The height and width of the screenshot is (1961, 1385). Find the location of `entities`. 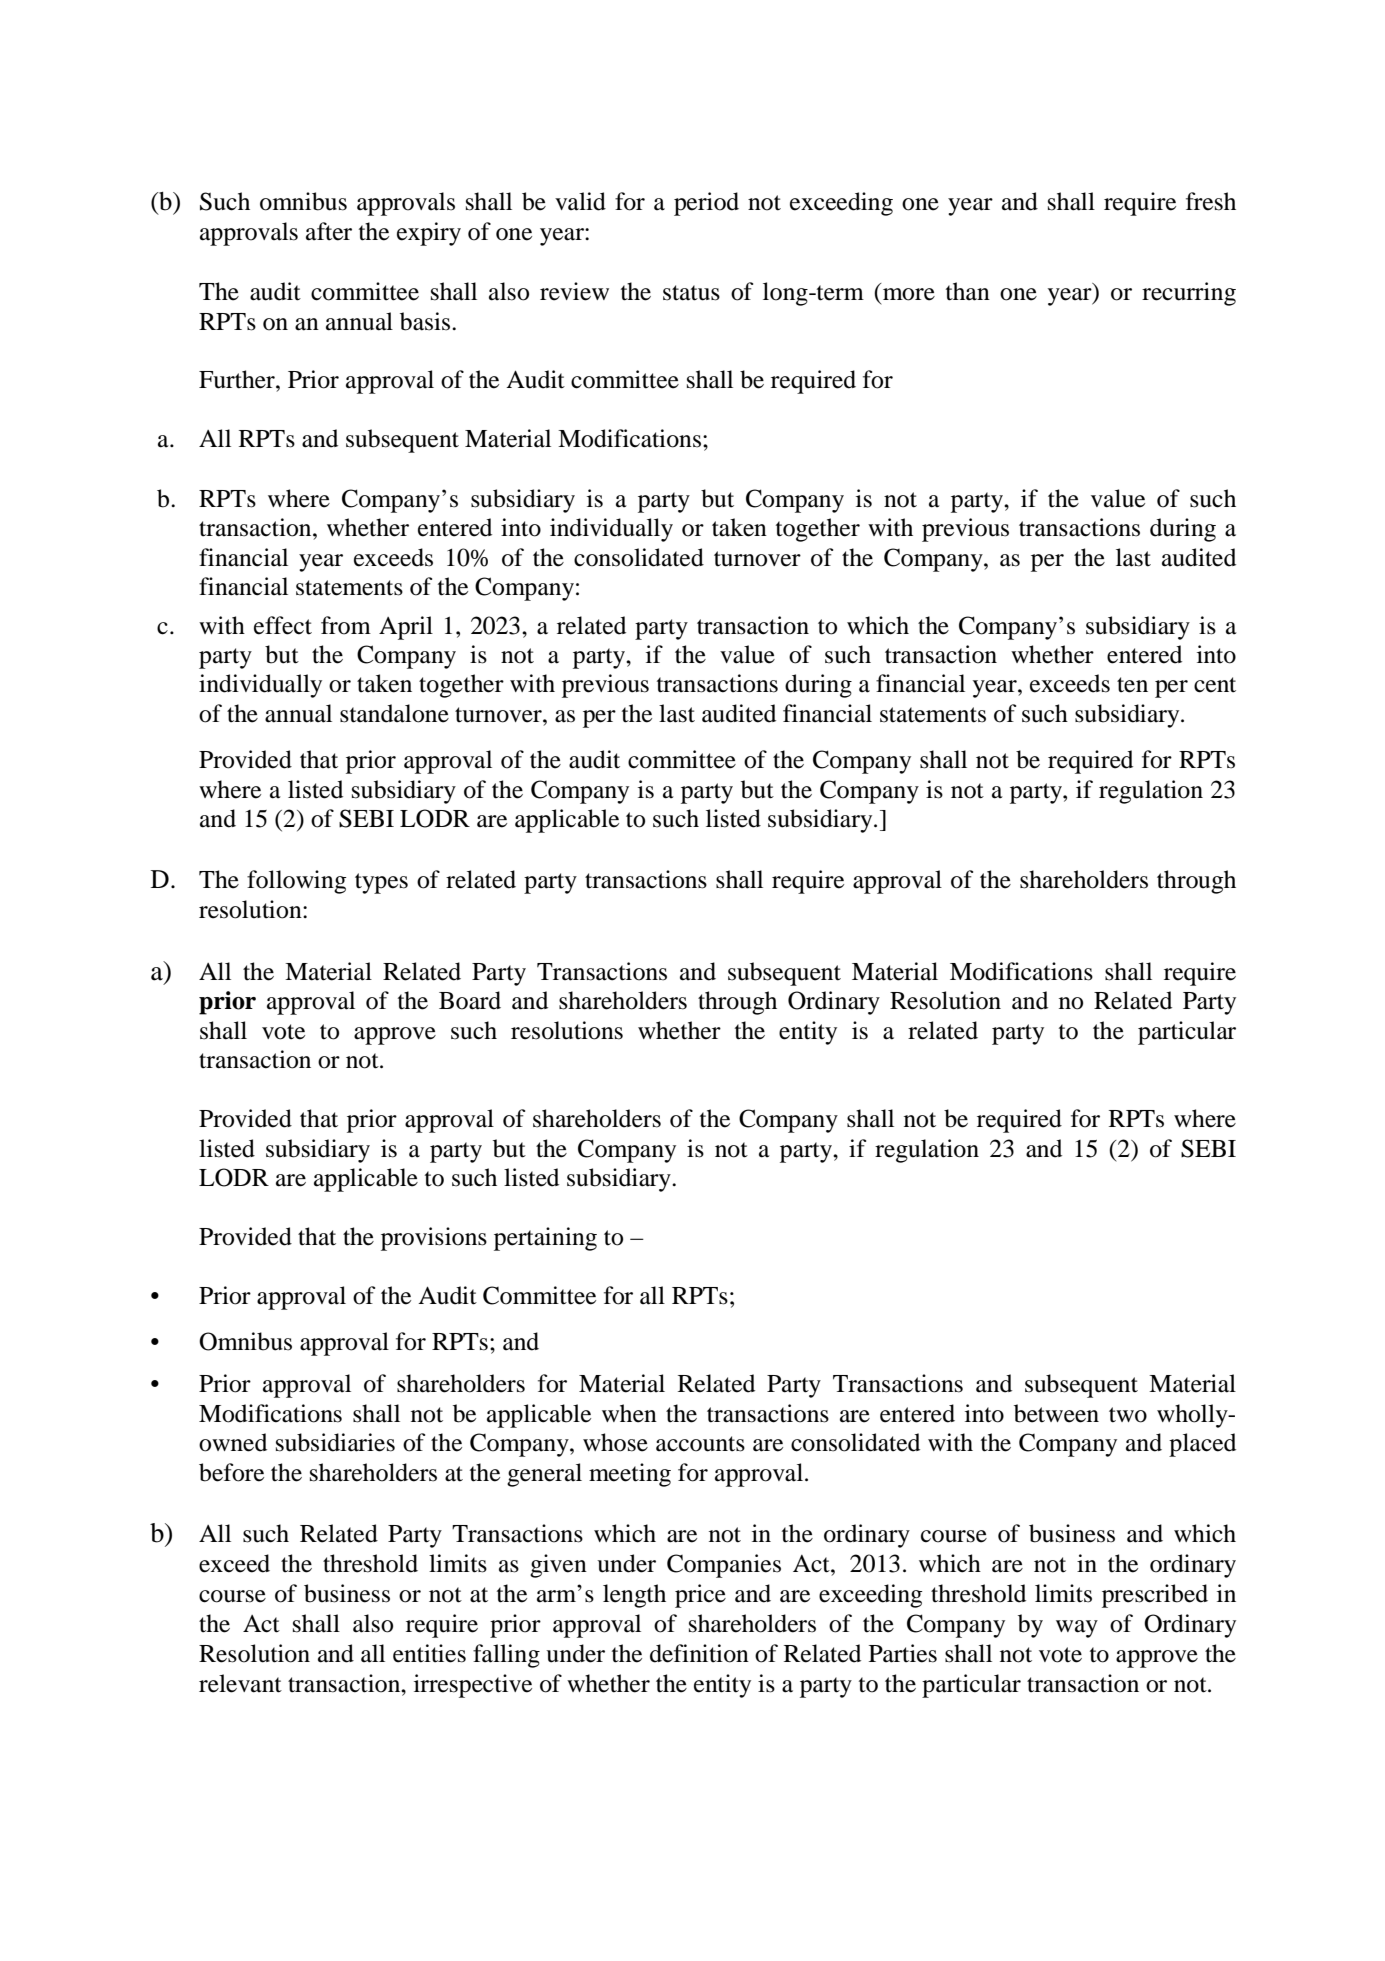

entities is located at coordinates (429, 1653).
